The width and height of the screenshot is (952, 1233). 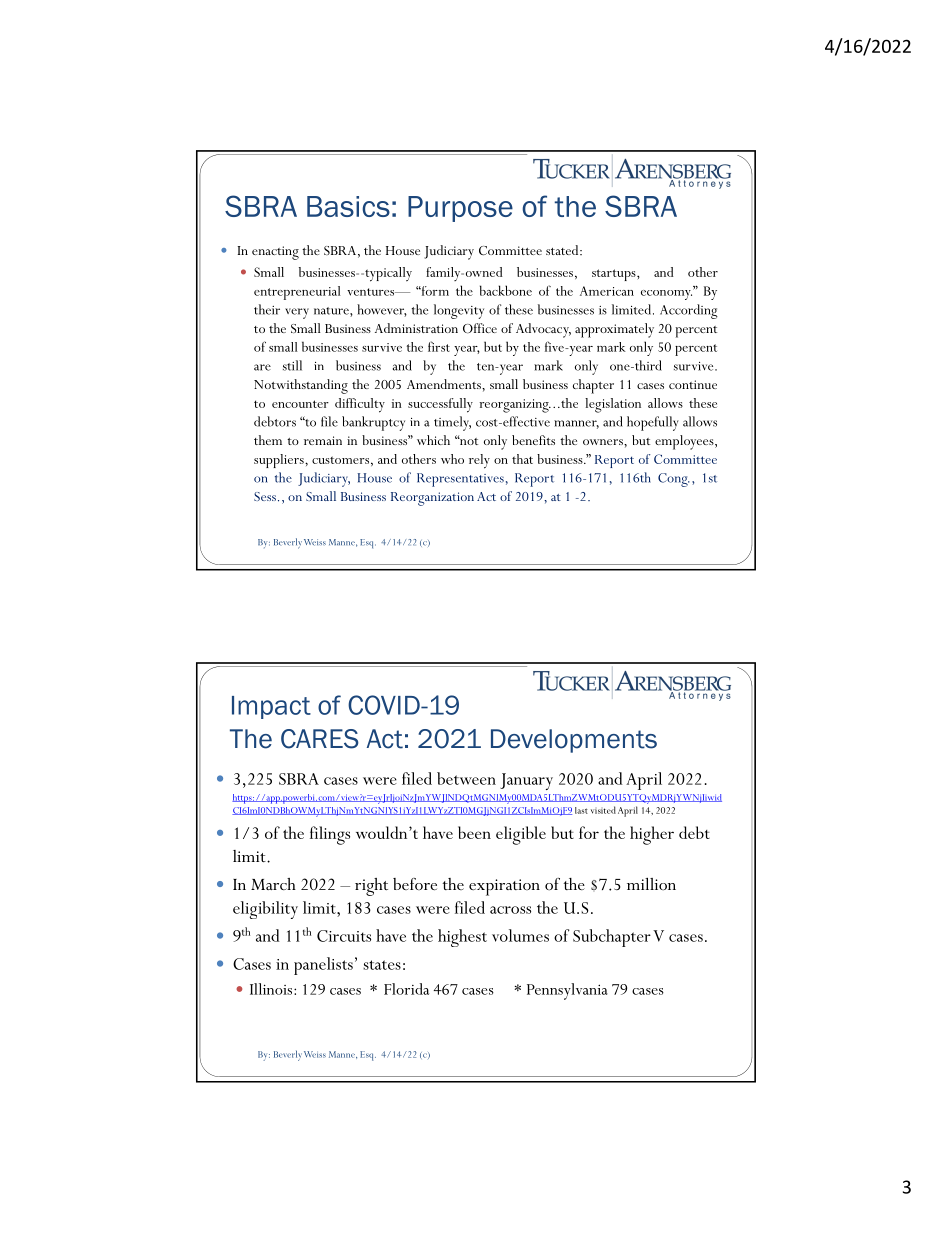 I want to click on Reorganization, so click(x=432, y=499).
